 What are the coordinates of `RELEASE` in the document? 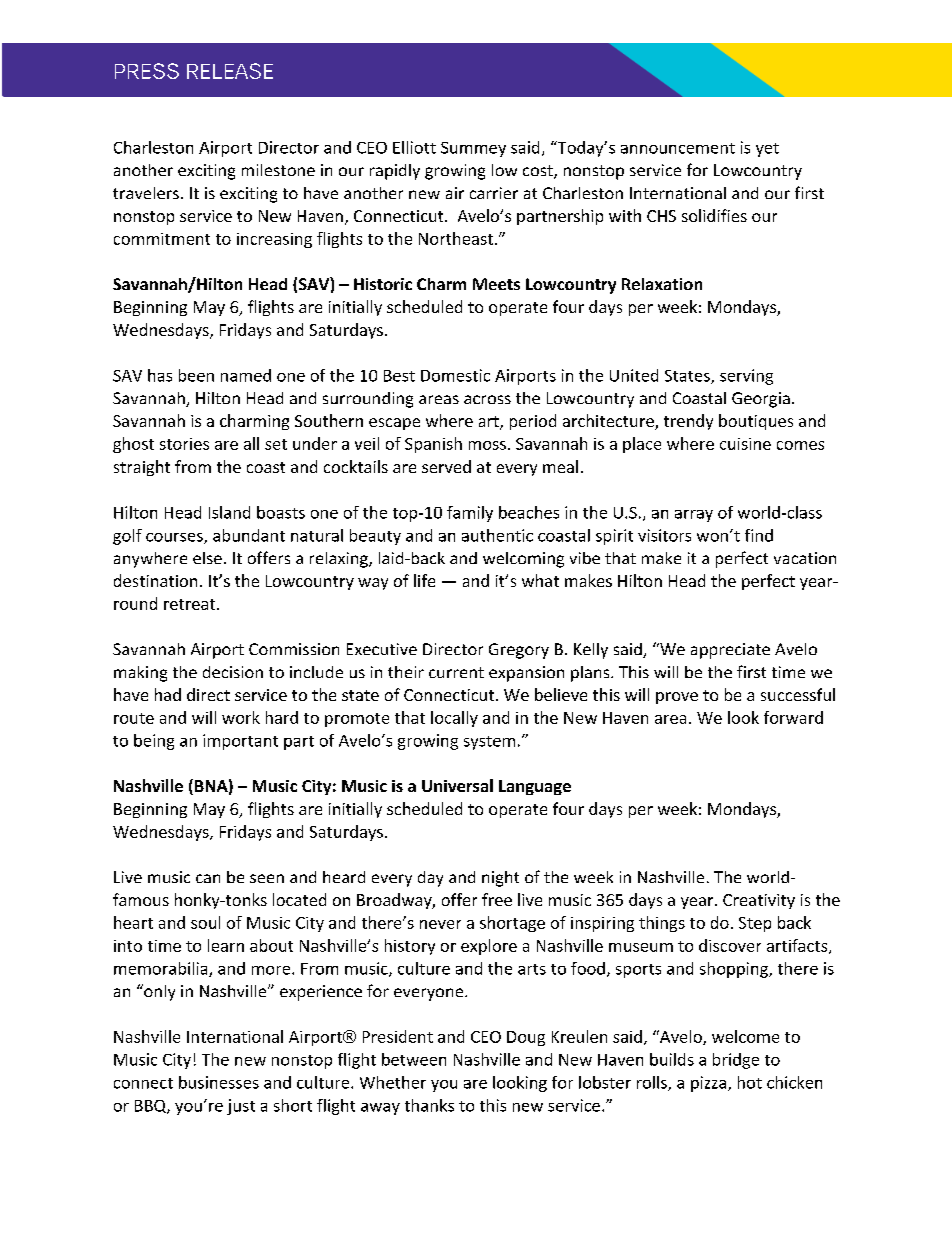 It's located at (230, 71).
